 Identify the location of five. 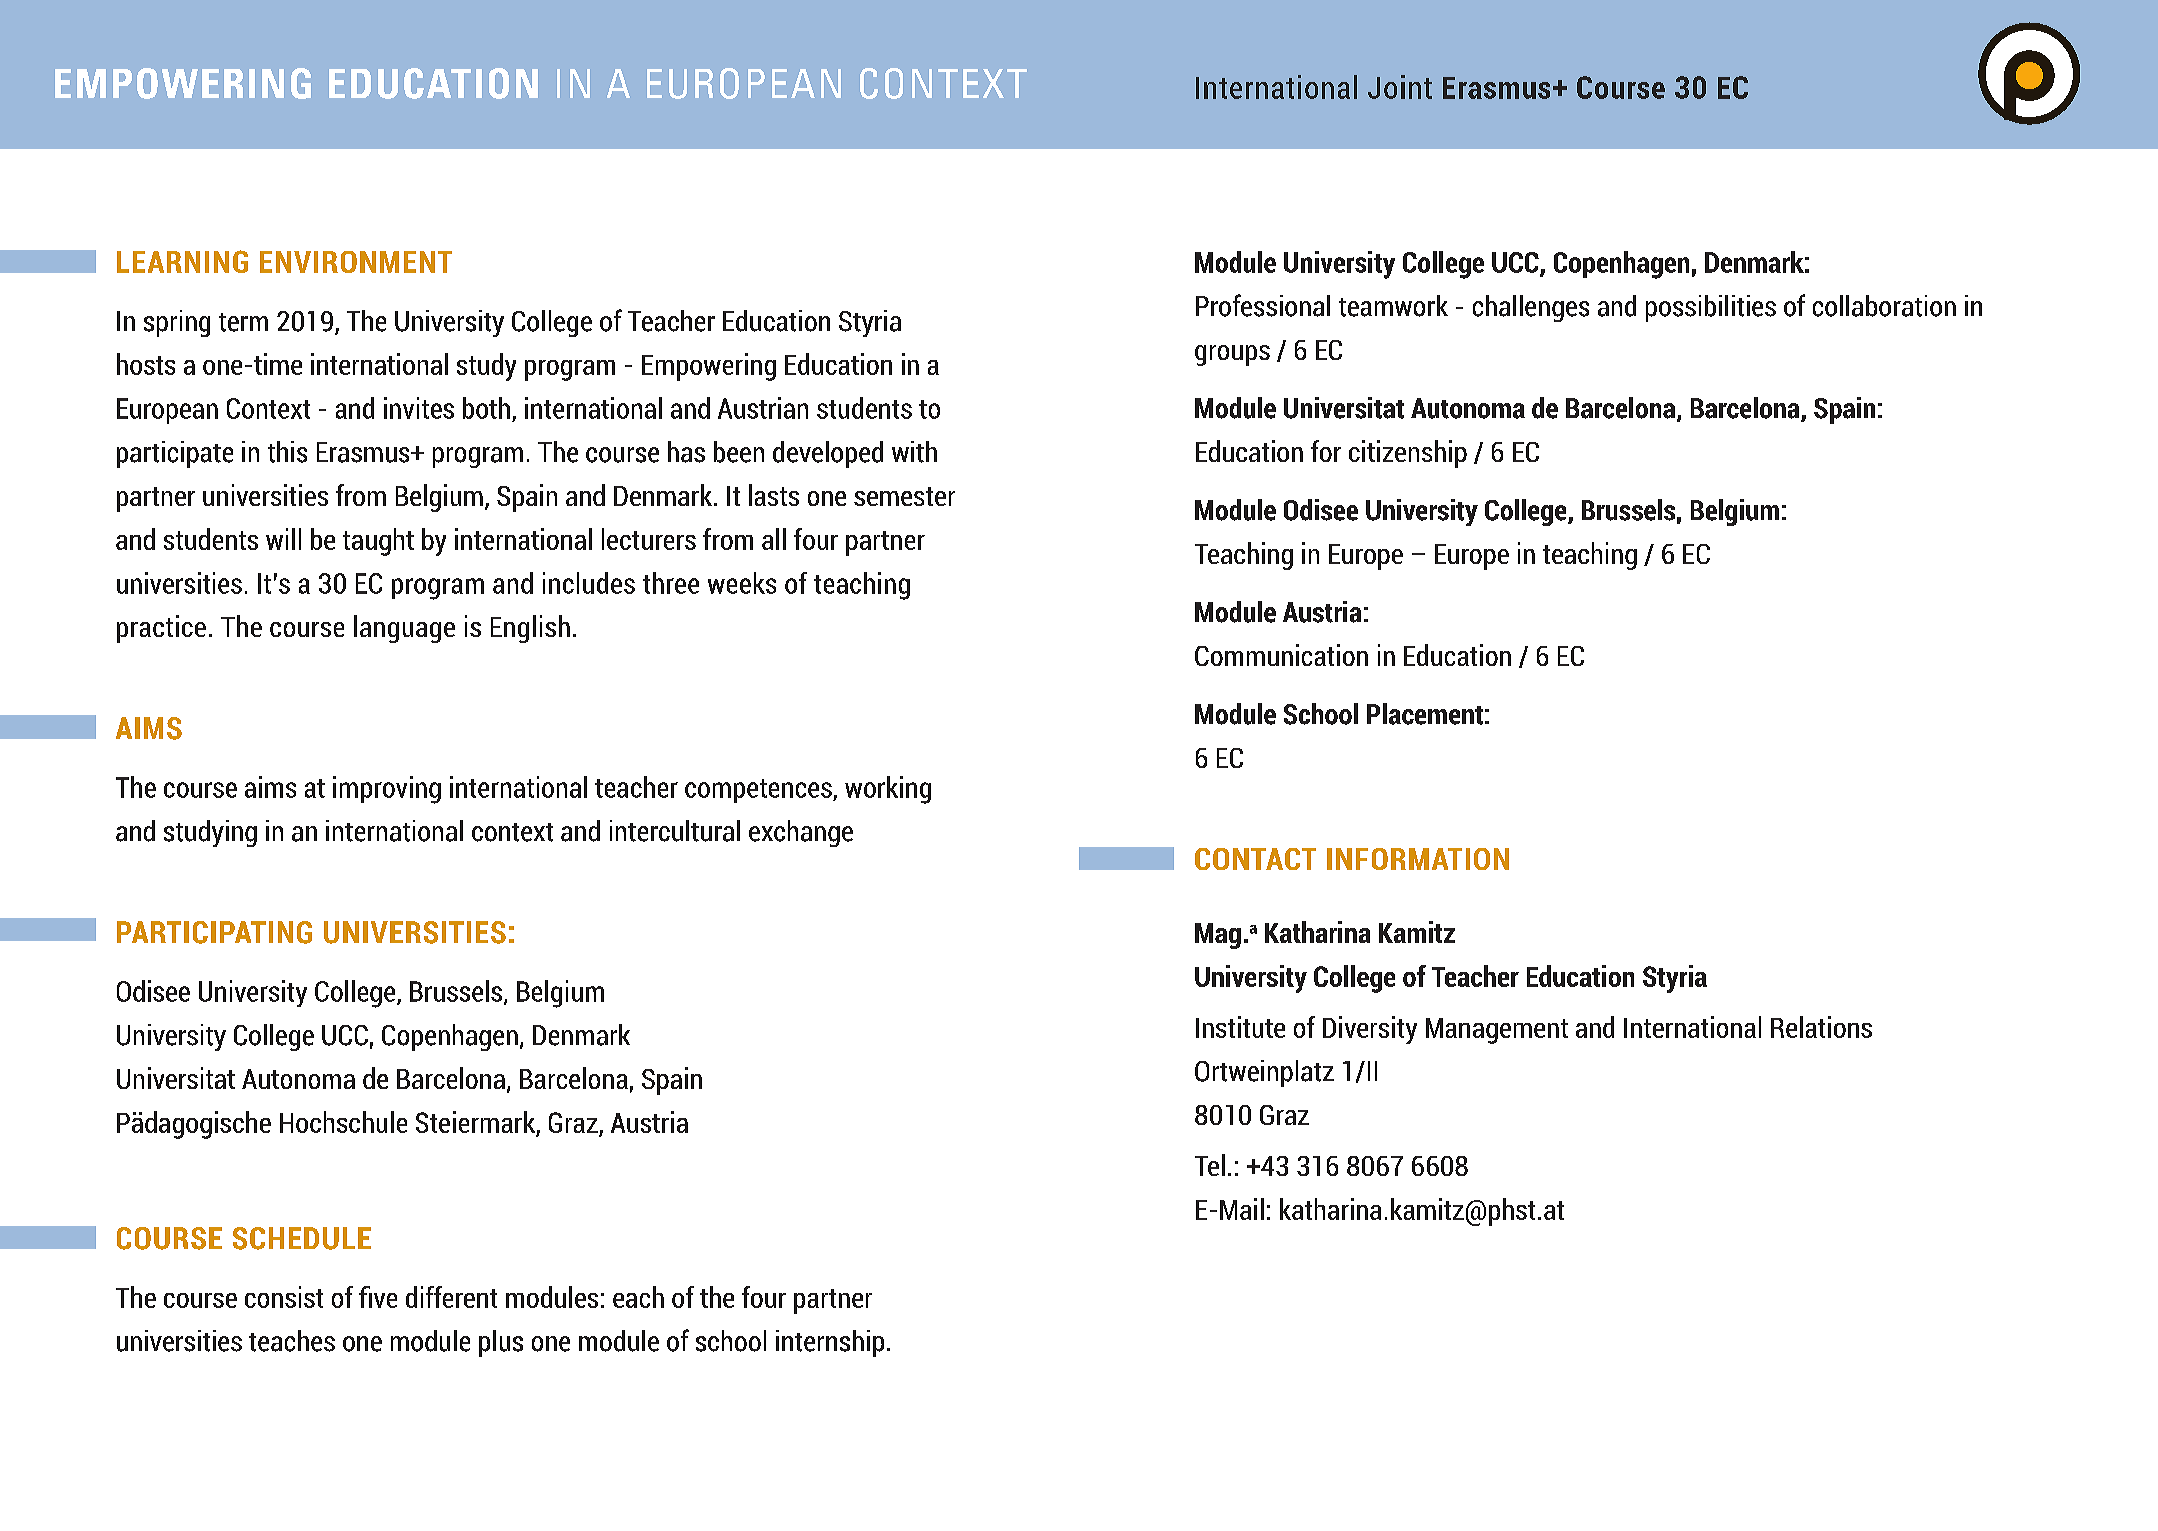
(378, 1297).
